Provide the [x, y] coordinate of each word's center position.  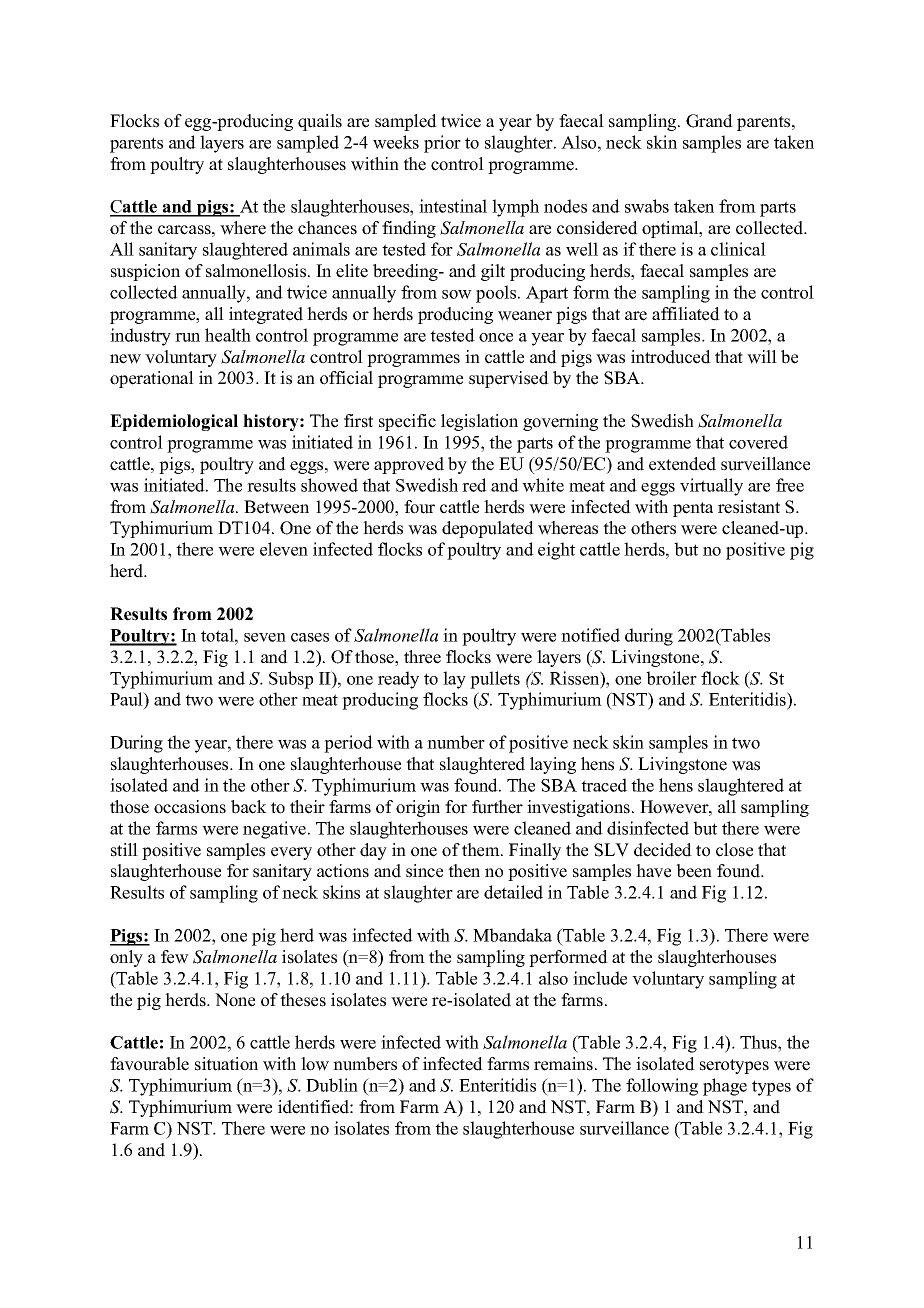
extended [682, 464]
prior [442, 144]
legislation [479, 422]
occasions [190, 807]
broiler [671, 678]
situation [226, 1064]
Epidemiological [174, 422]
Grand [709, 121]
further [497, 807]
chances [327, 228]
